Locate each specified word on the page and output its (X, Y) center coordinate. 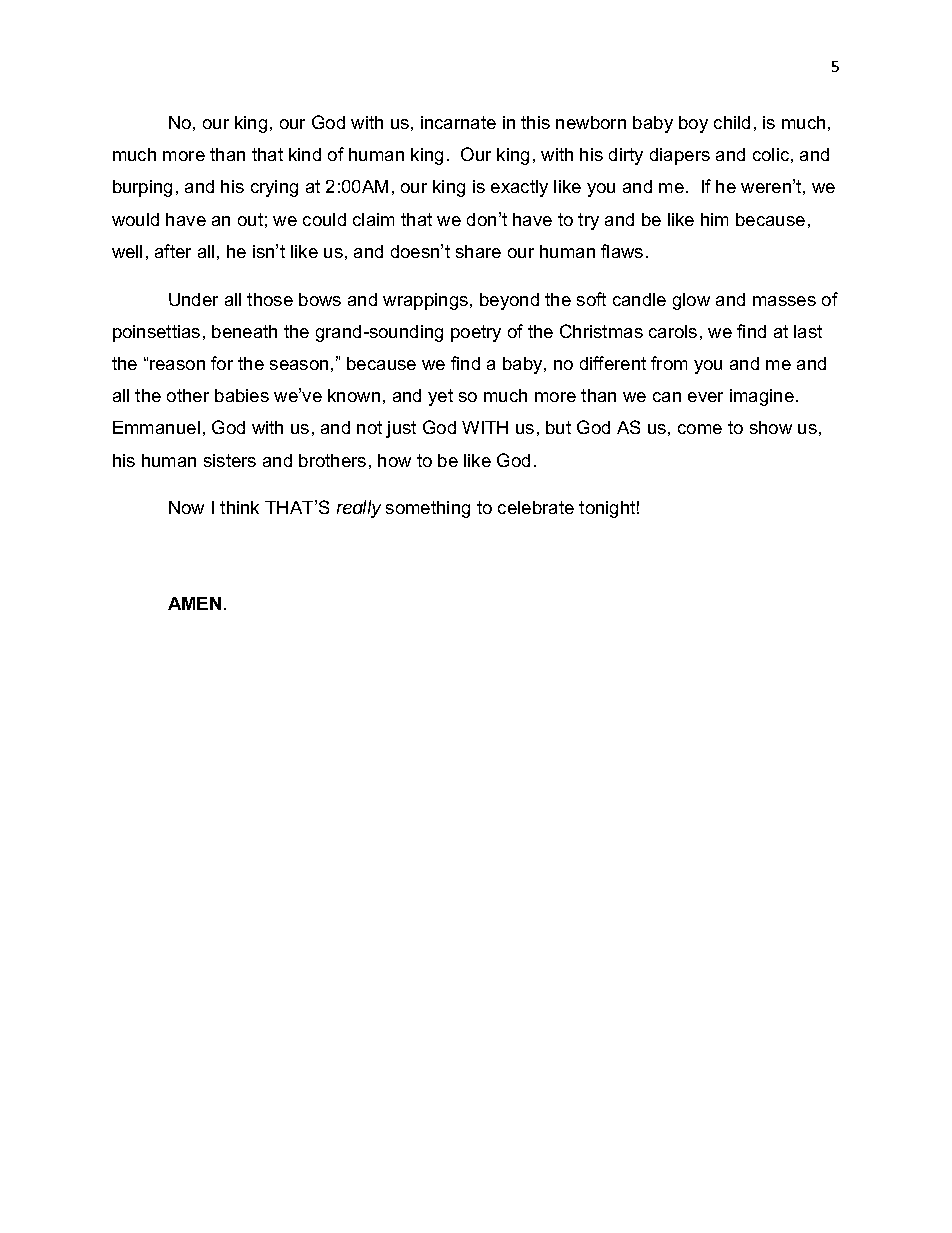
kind (305, 154)
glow (691, 301)
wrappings (427, 301)
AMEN (194, 603)
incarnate (458, 122)
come (700, 429)
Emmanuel (156, 427)
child (732, 122)
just (401, 429)
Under (193, 299)
